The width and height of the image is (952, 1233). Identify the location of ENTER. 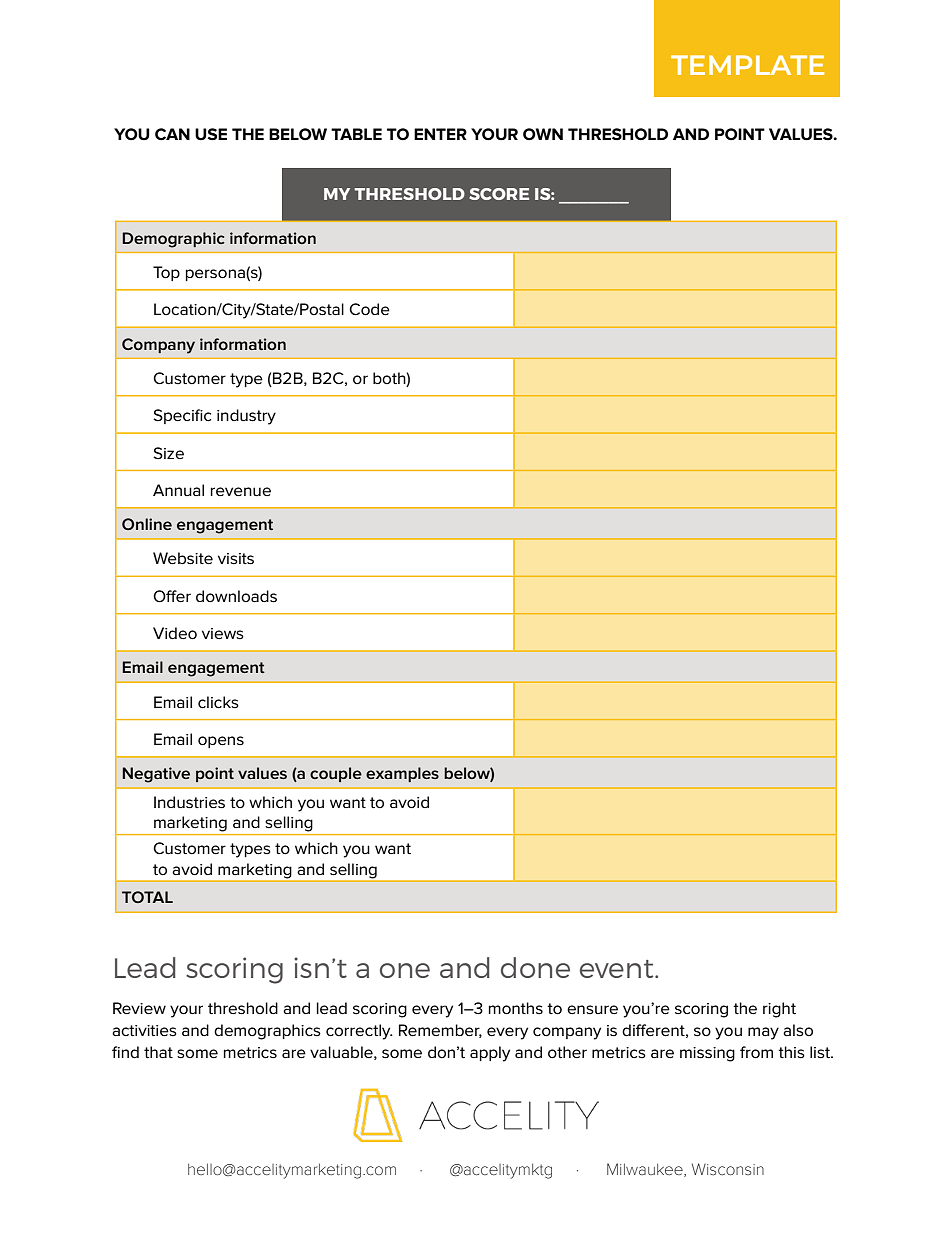
(440, 134).
